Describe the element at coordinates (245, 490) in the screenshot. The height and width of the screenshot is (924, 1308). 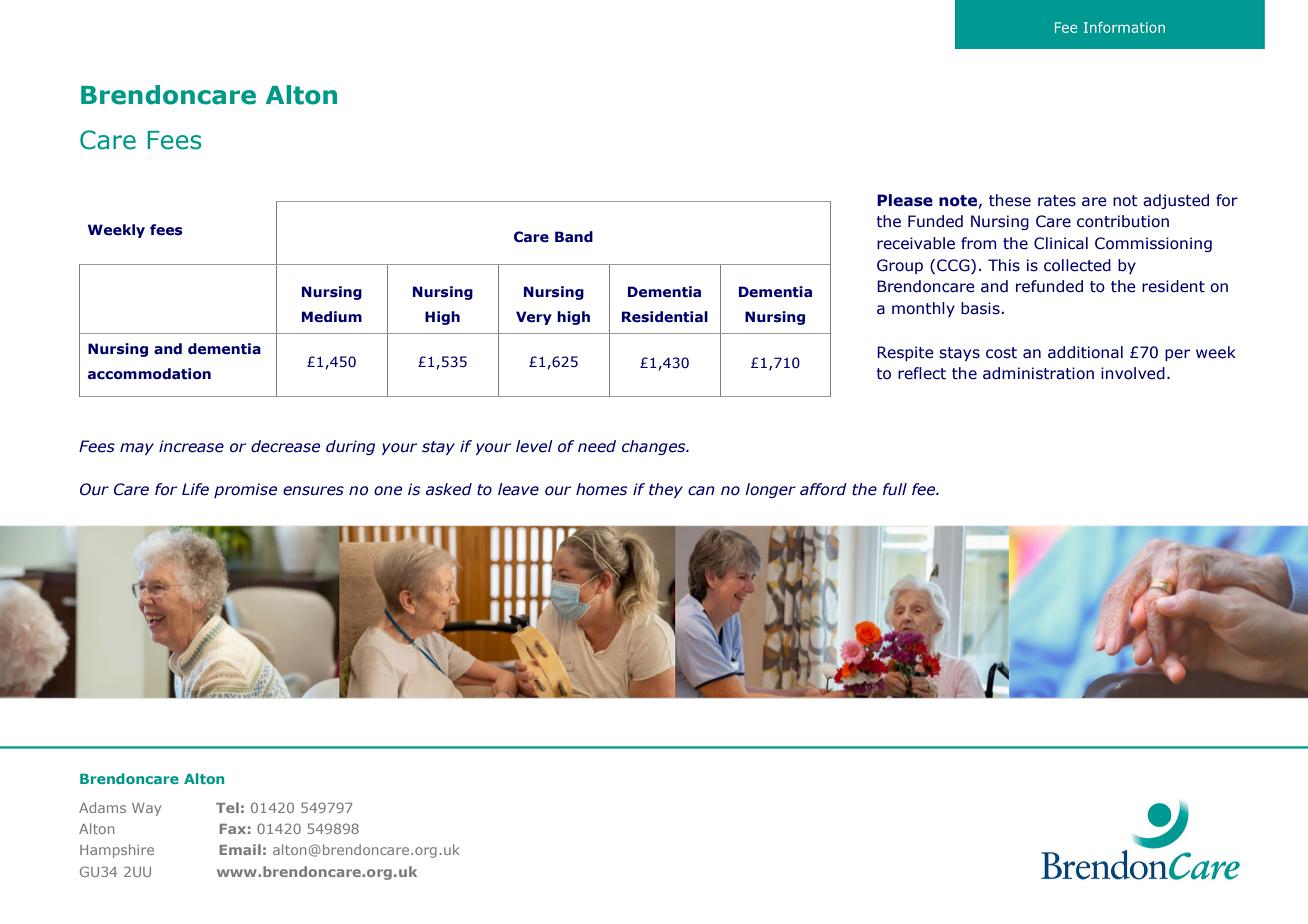
I see `promise` at that location.
